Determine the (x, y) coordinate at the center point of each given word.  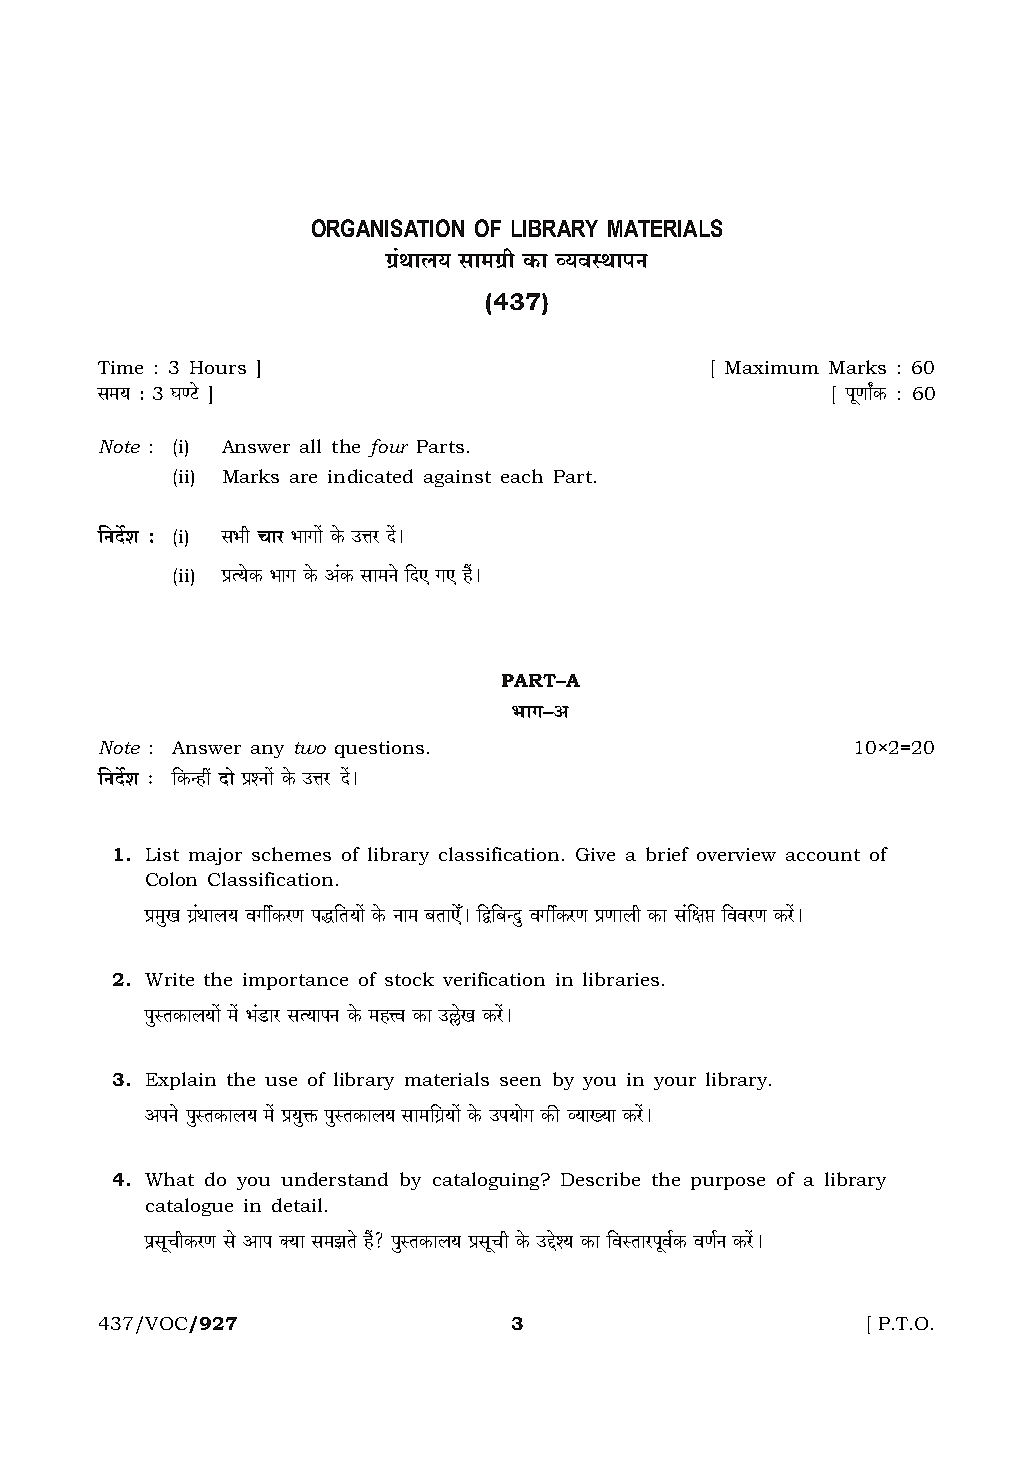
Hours (218, 367)
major (215, 856)
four (388, 448)
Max (744, 367)
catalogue (189, 1207)
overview (736, 854)
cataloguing (487, 1181)
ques (356, 751)
